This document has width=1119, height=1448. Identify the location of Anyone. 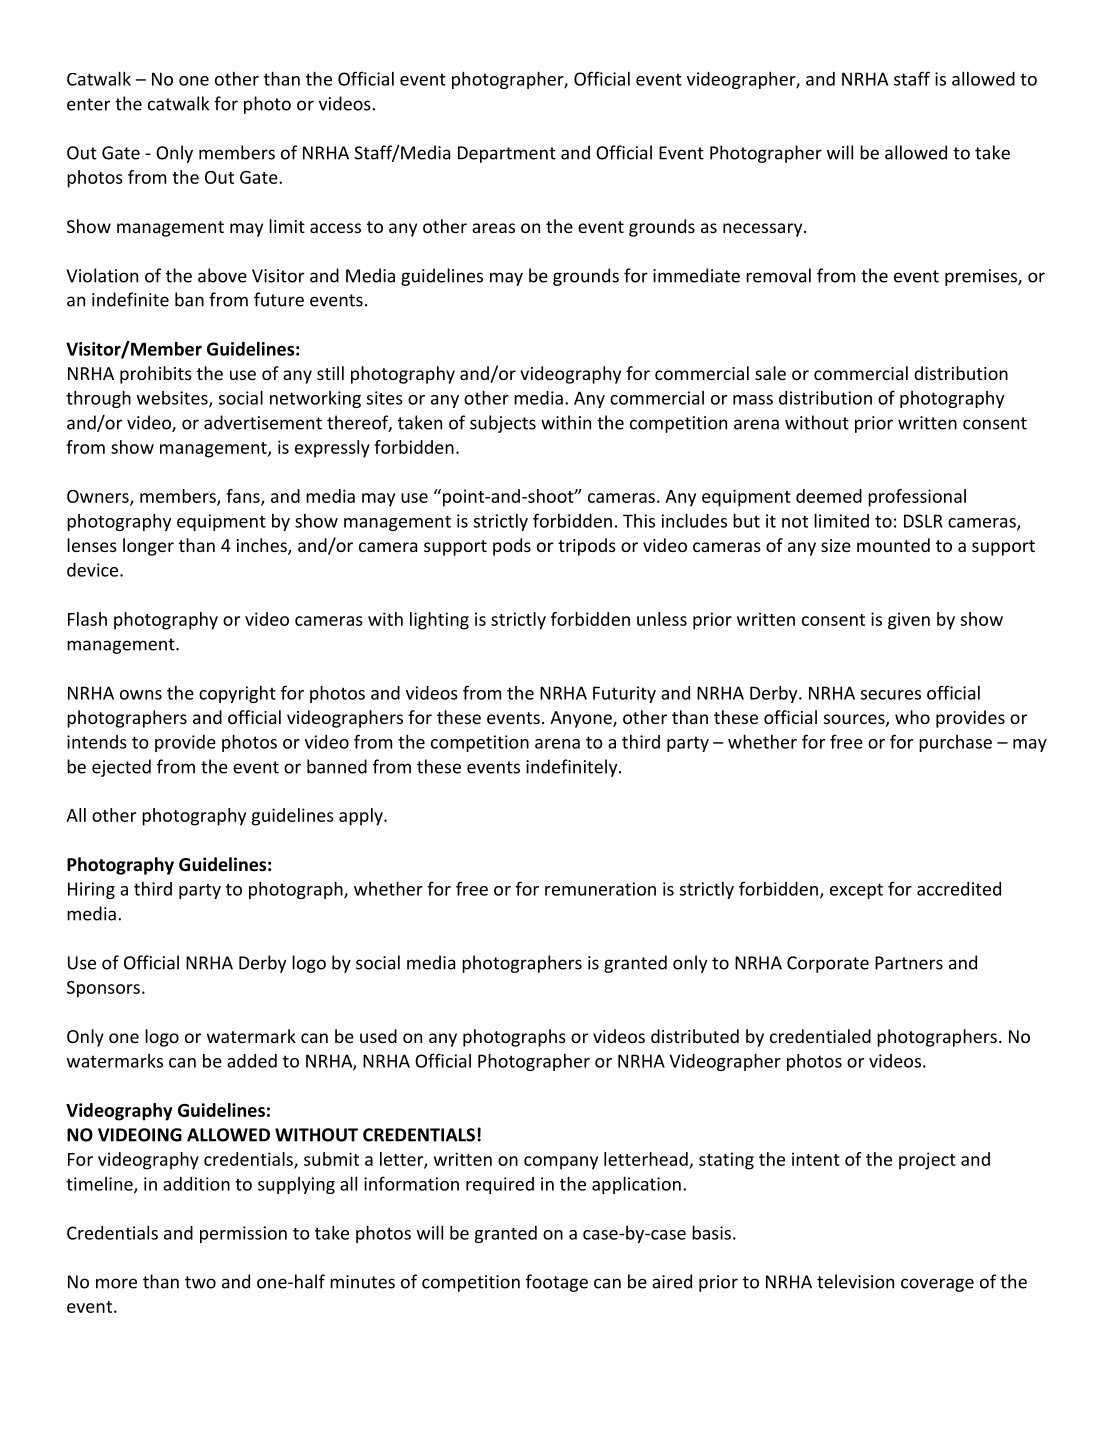
(582, 719).
